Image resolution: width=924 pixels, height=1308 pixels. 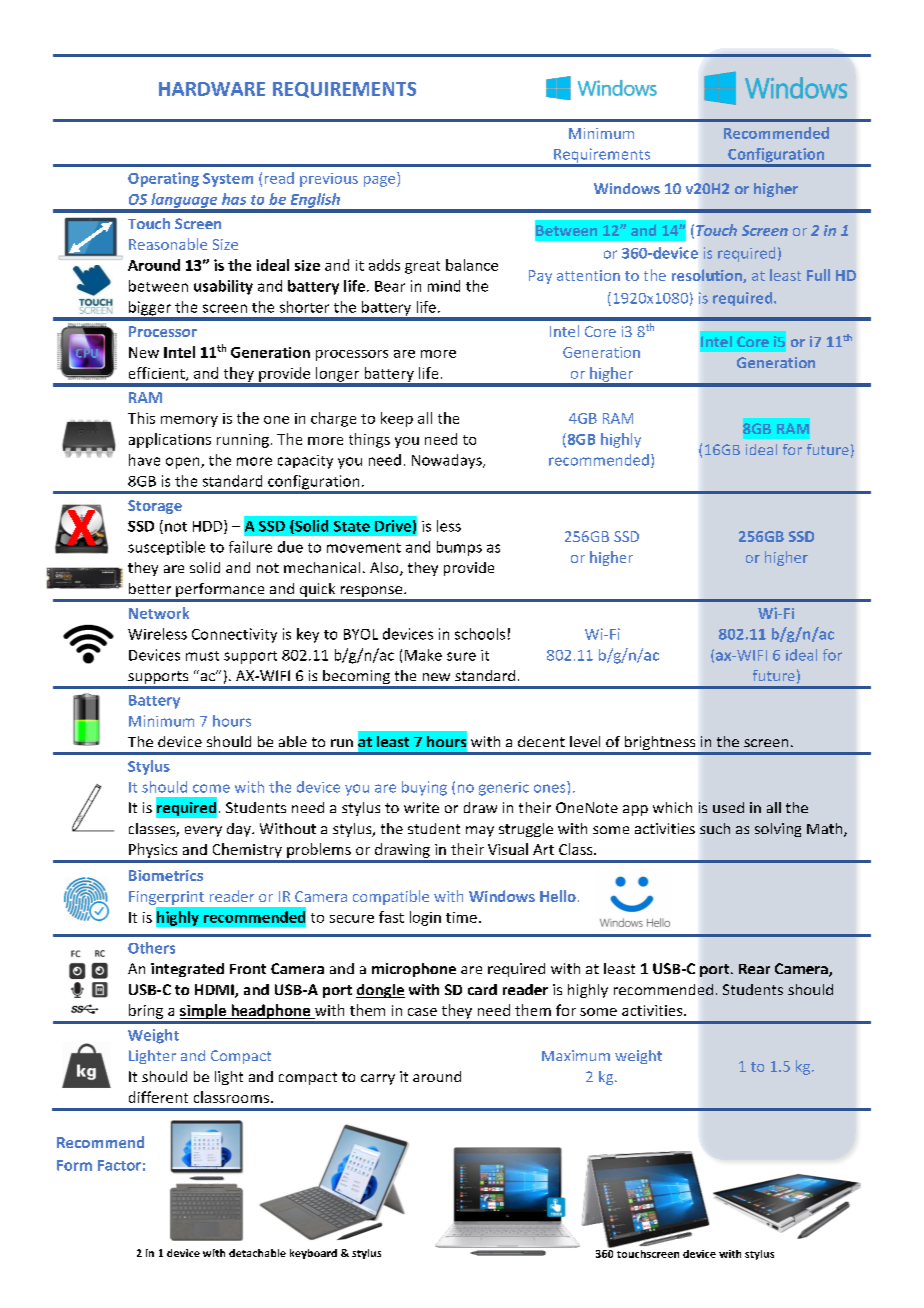 What do you see at coordinates (313, 1254) in the screenshot?
I see `keyboard` at bounding box center [313, 1254].
